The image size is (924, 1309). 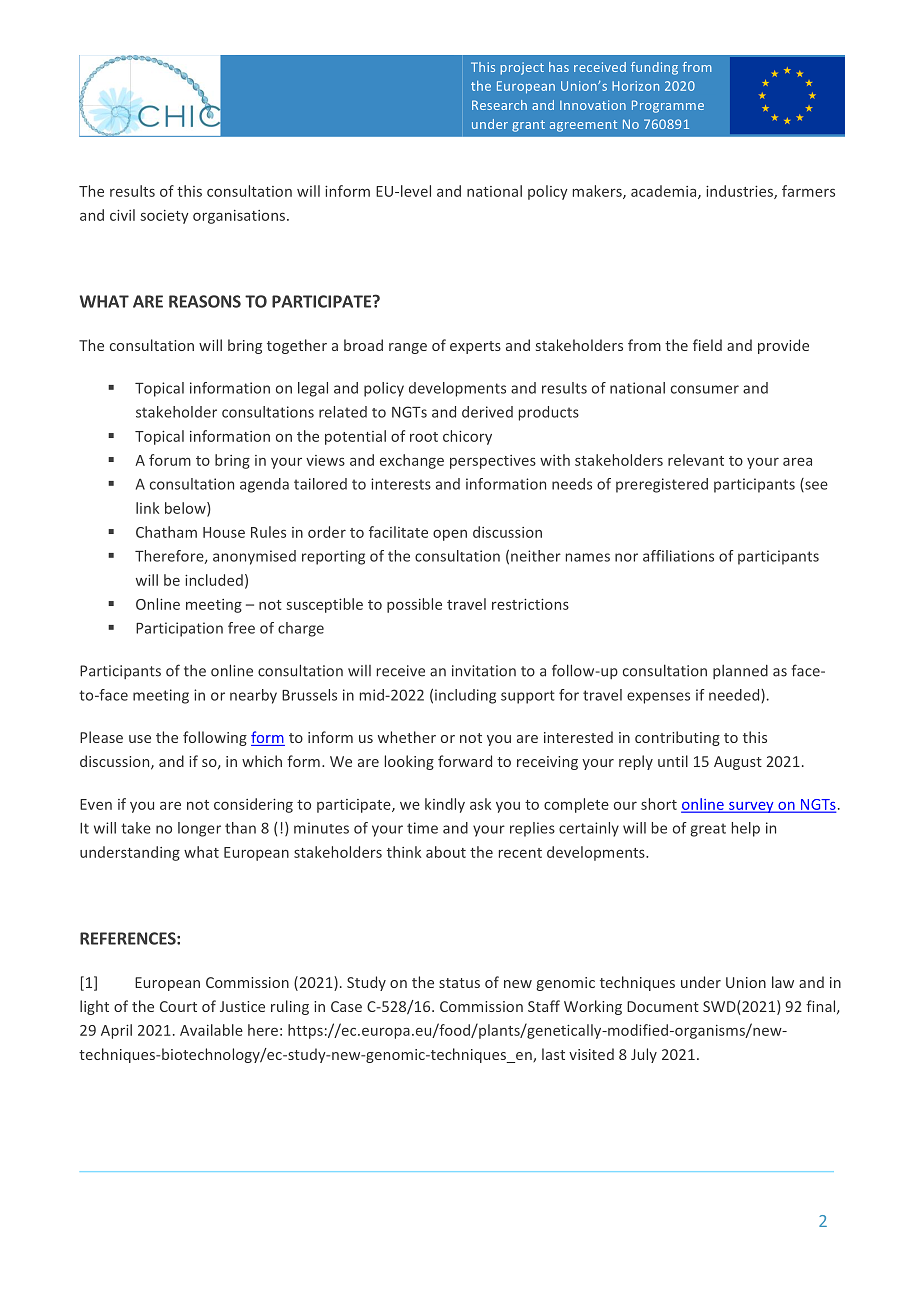 I want to click on society, so click(x=164, y=217).
